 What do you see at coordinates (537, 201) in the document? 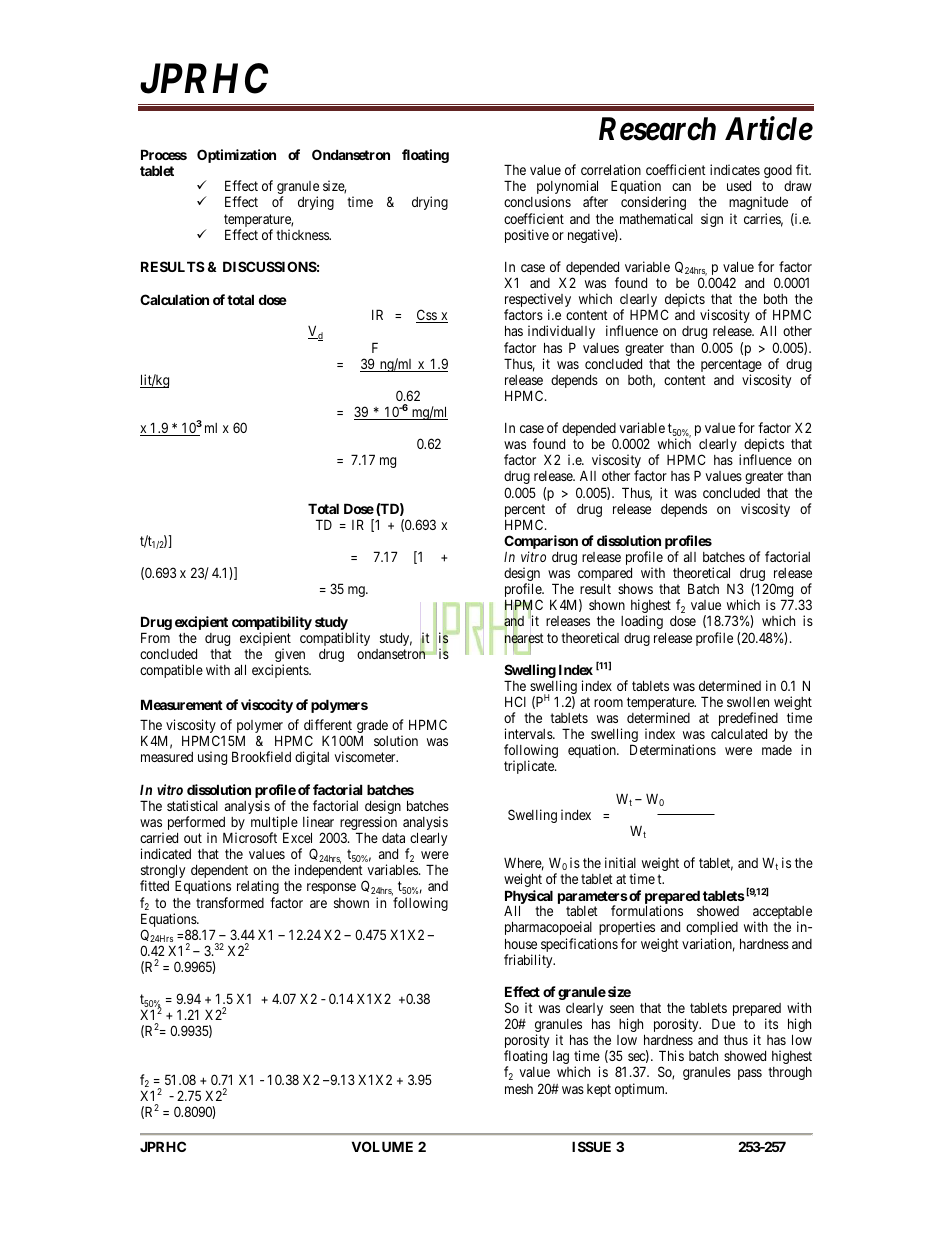
I see `conclusions` at bounding box center [537, 201].
